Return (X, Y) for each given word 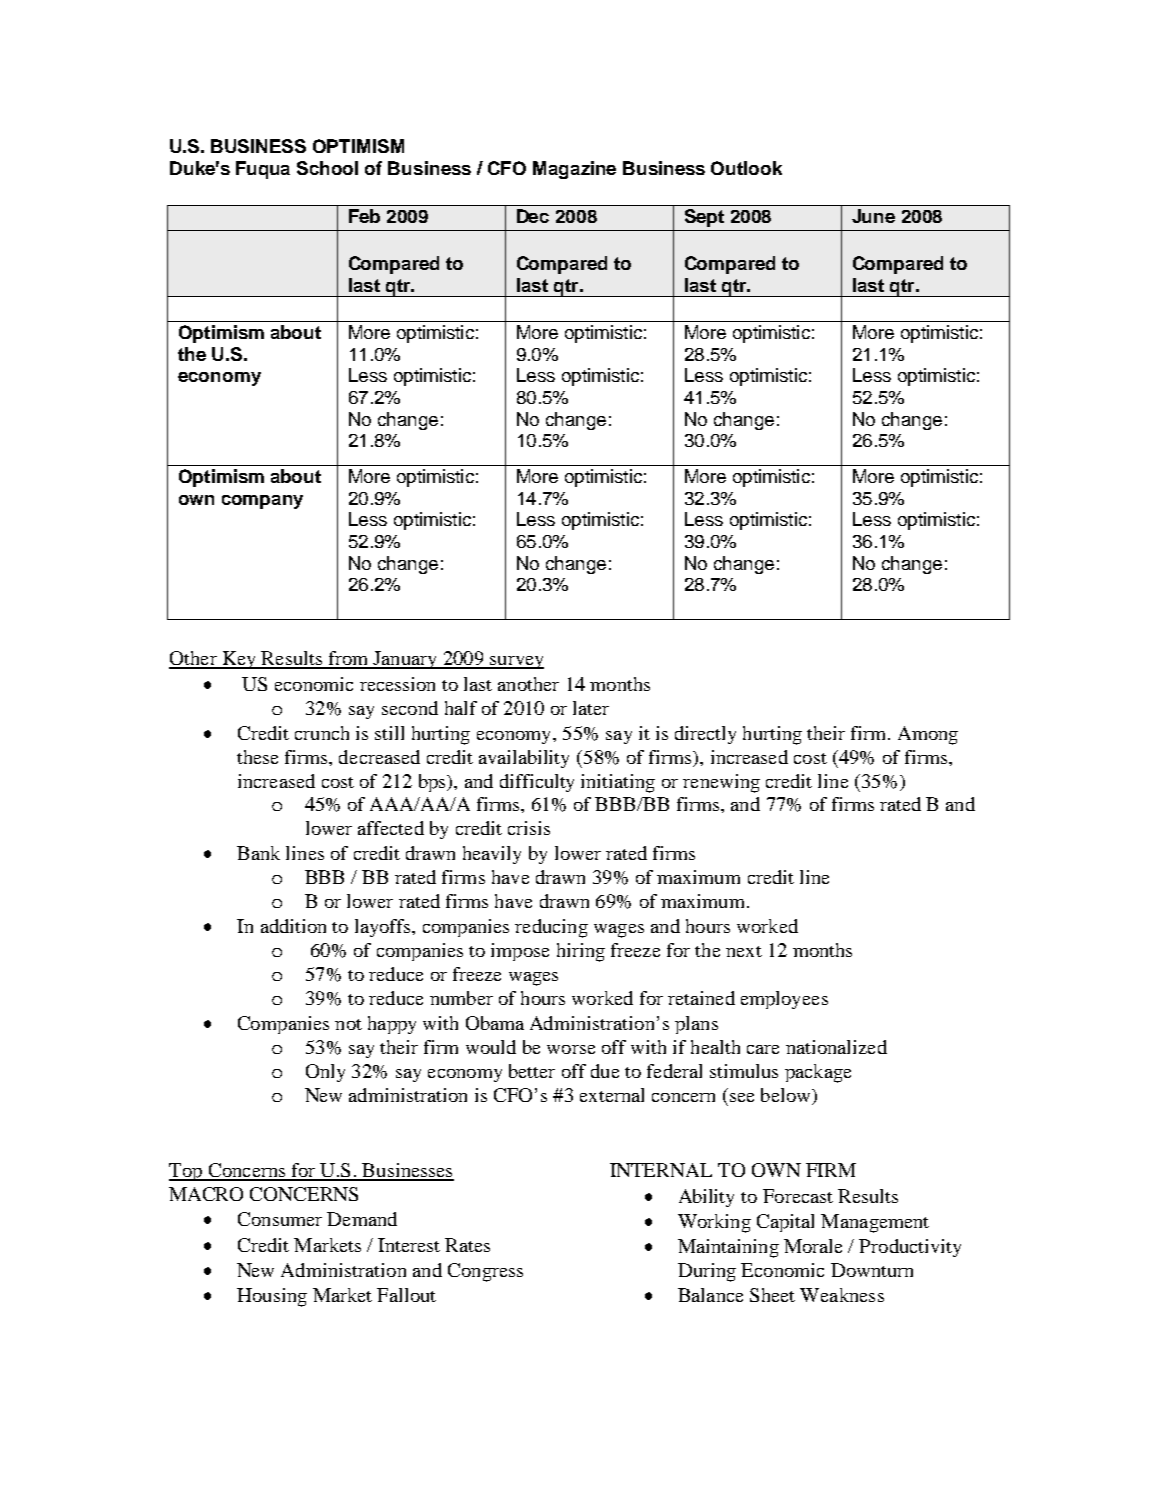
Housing (272, 1297)
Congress (485, 1272)
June (873, 216)
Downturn (872, 1270)
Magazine (574, 170)
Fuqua (263, 170)
